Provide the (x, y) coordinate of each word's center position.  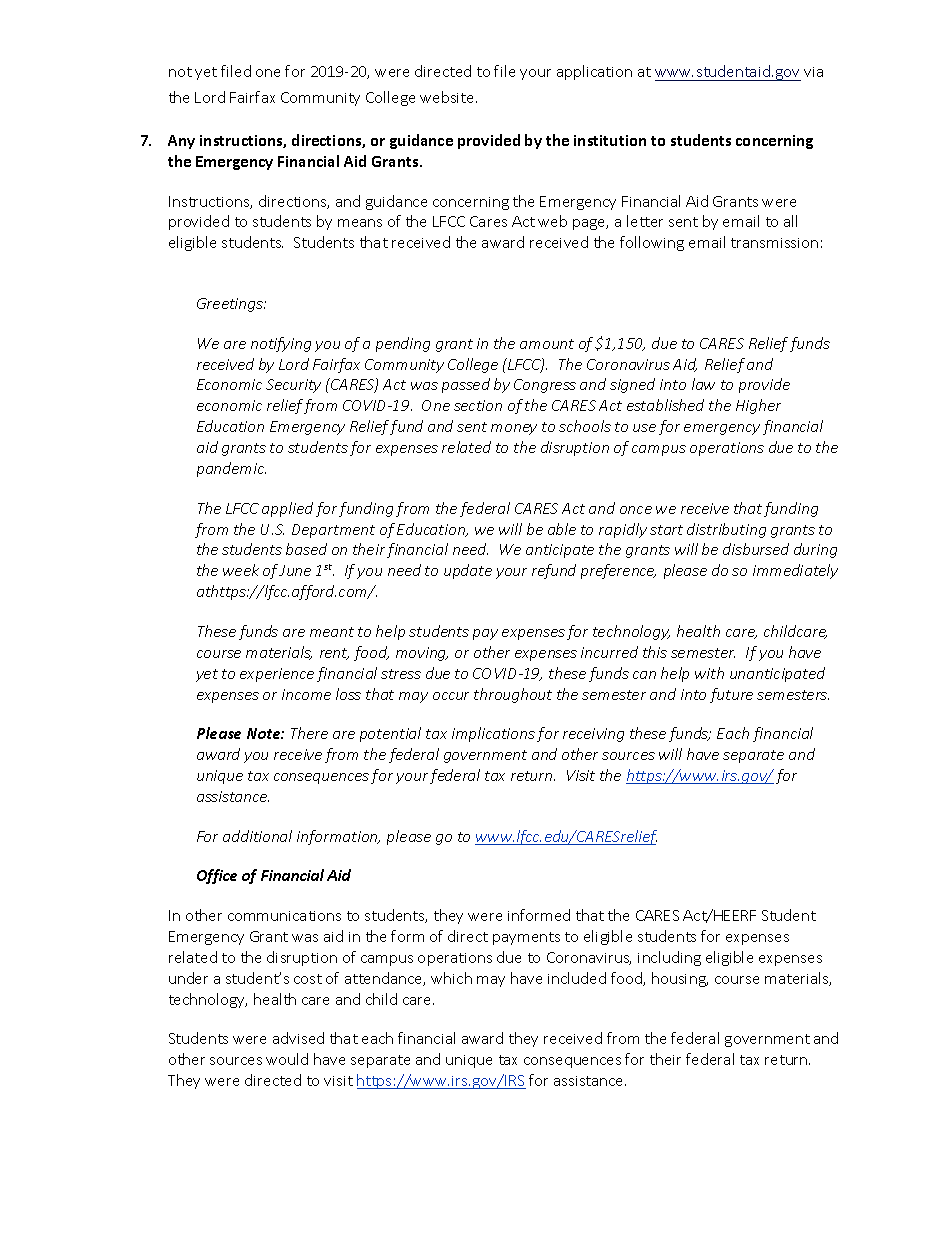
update (468, 571)
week (241, 570)
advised (298, 1038)
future (731, 695)
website (448, 97)
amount (547, 344)
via (813, 72)
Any (181, 142)
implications (493, 734)
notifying (281, 344)
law (703, 384)
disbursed (756, 549)
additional (257, 836)
